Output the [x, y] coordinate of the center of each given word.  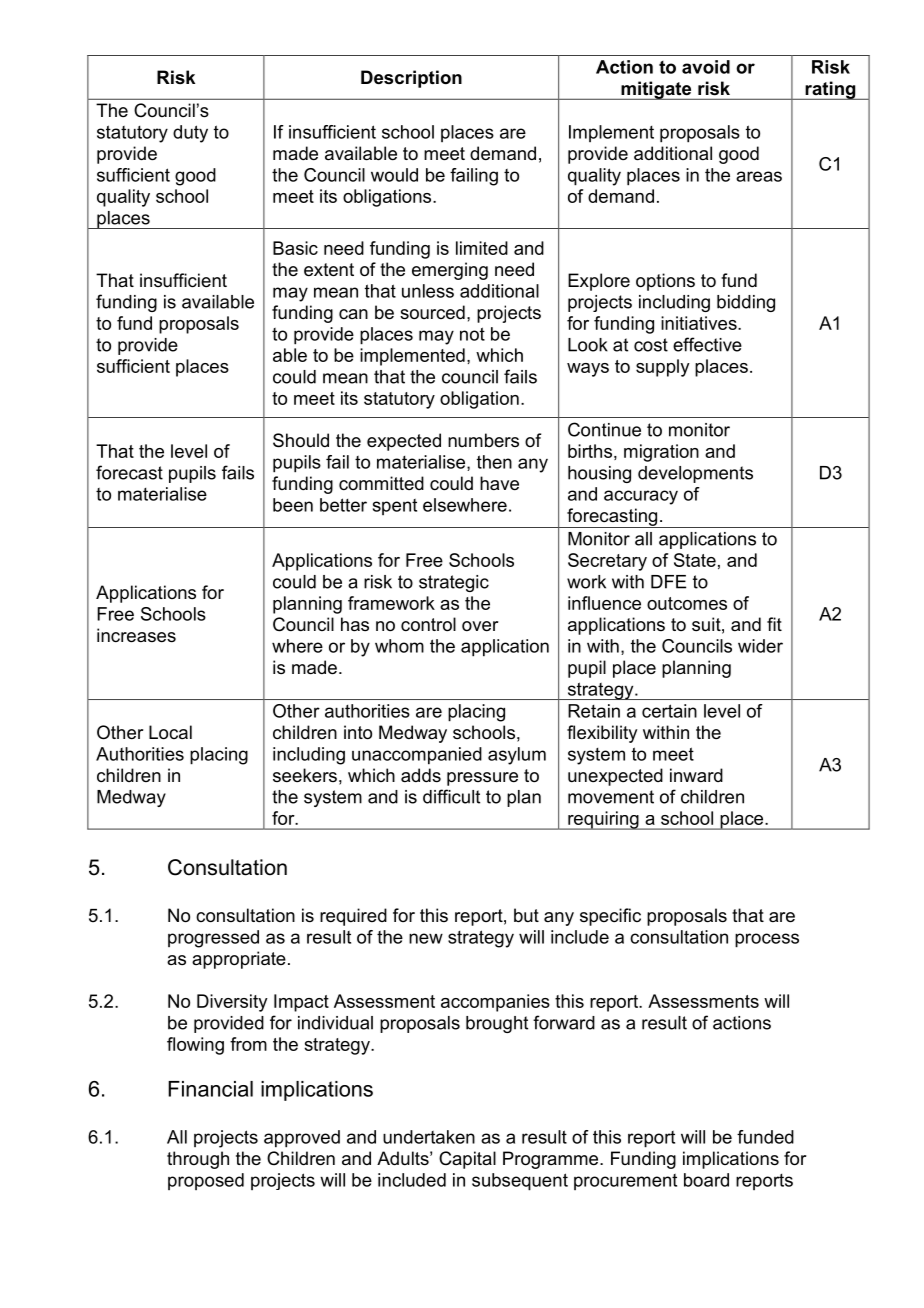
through [198, 1160]
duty [190, 134]
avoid [706, 67]
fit [774, 624]
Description [411, 79]
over [480, 626]
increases [136, 635]
